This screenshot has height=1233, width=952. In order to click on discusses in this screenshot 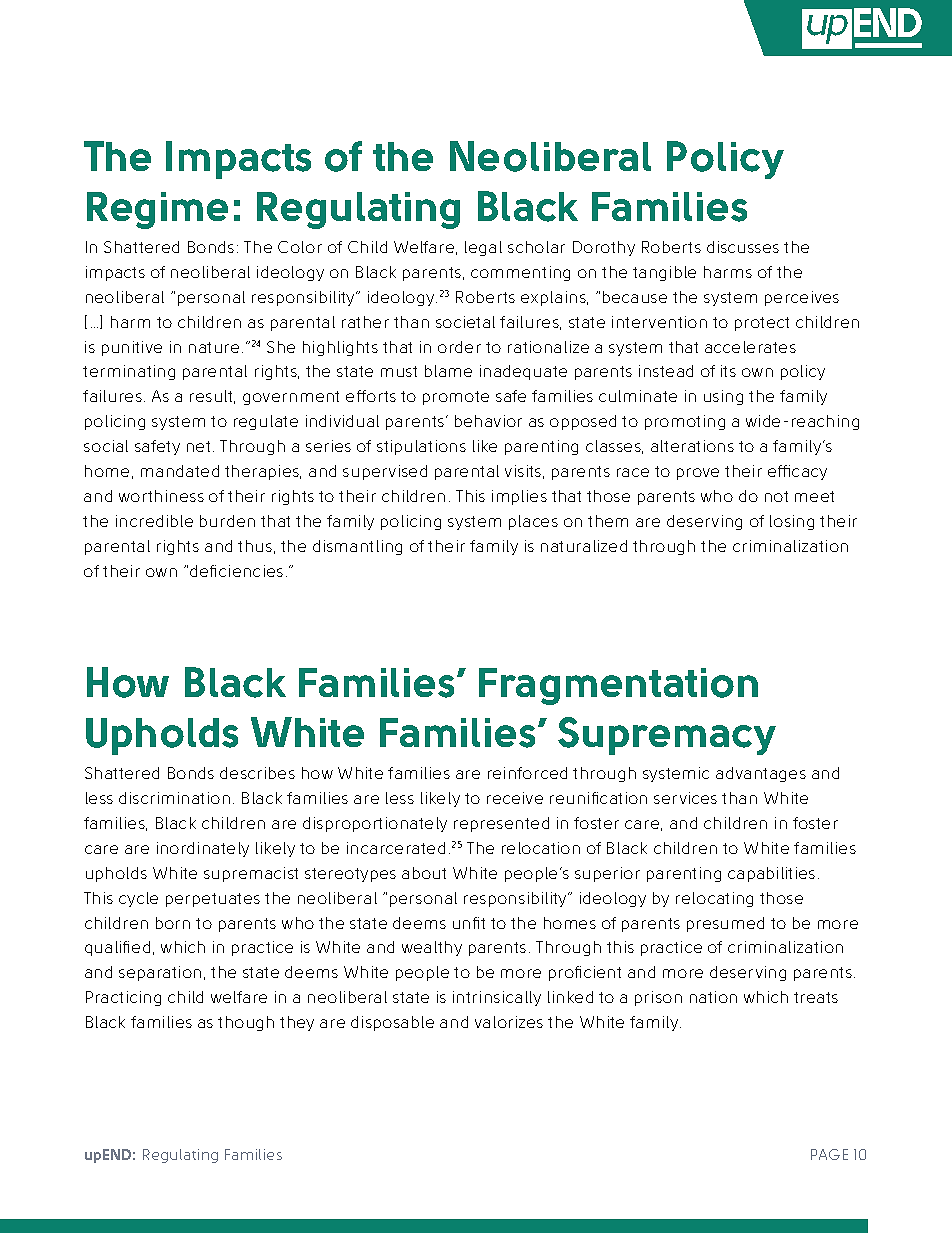, I will do `click(743, 247)`.
